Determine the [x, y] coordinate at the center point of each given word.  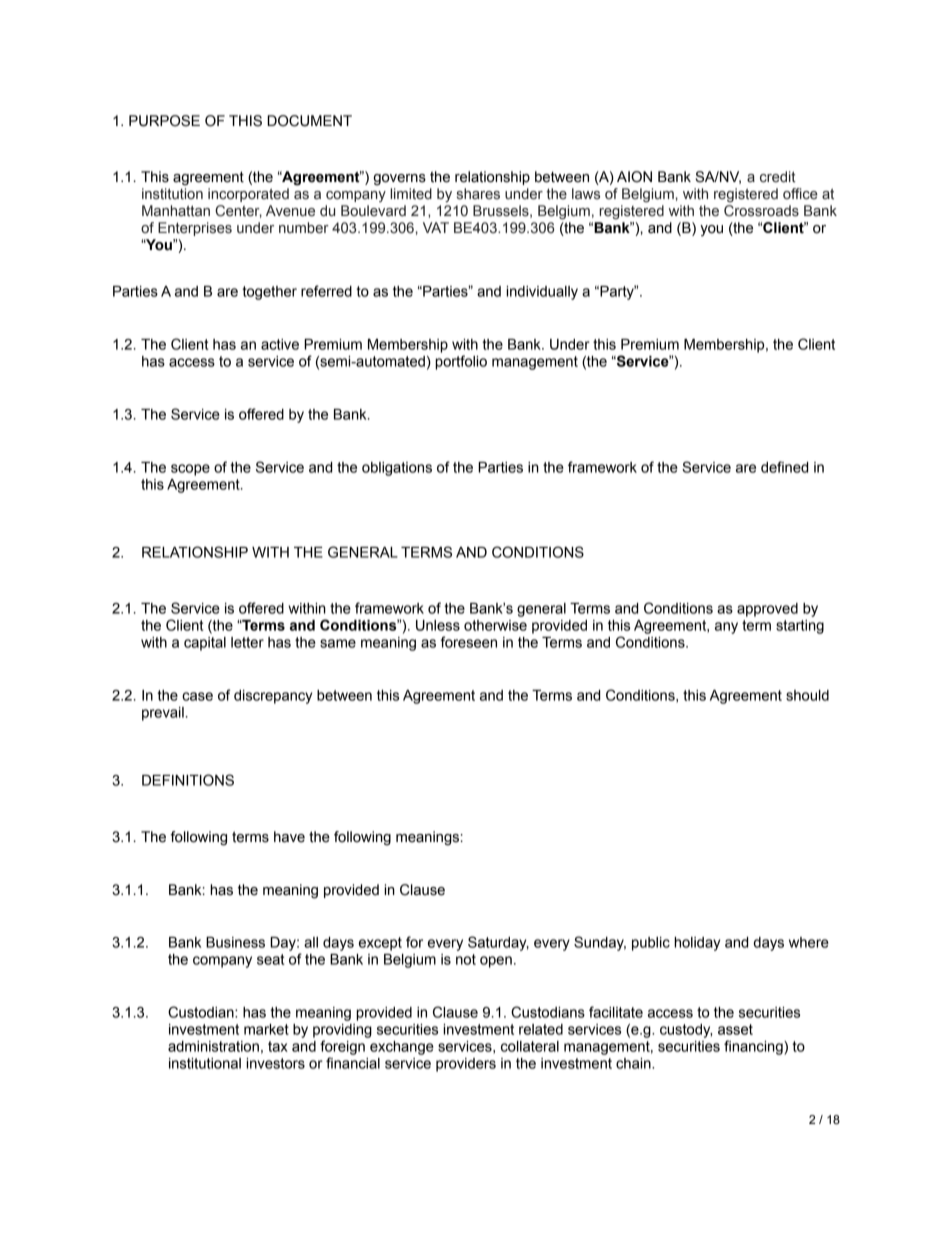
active [280, 344]
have [289, 837]
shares [478, 194]
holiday [697, 944]
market [266, 1029]
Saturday [498, 943]
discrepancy [273, 697]
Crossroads [761, 211]
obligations [397, 469]
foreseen [469, 642]
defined [784, 467]
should [807, 695]
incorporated [248, 195]
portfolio [461, 362]
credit [778, 177]
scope [190, 470]
